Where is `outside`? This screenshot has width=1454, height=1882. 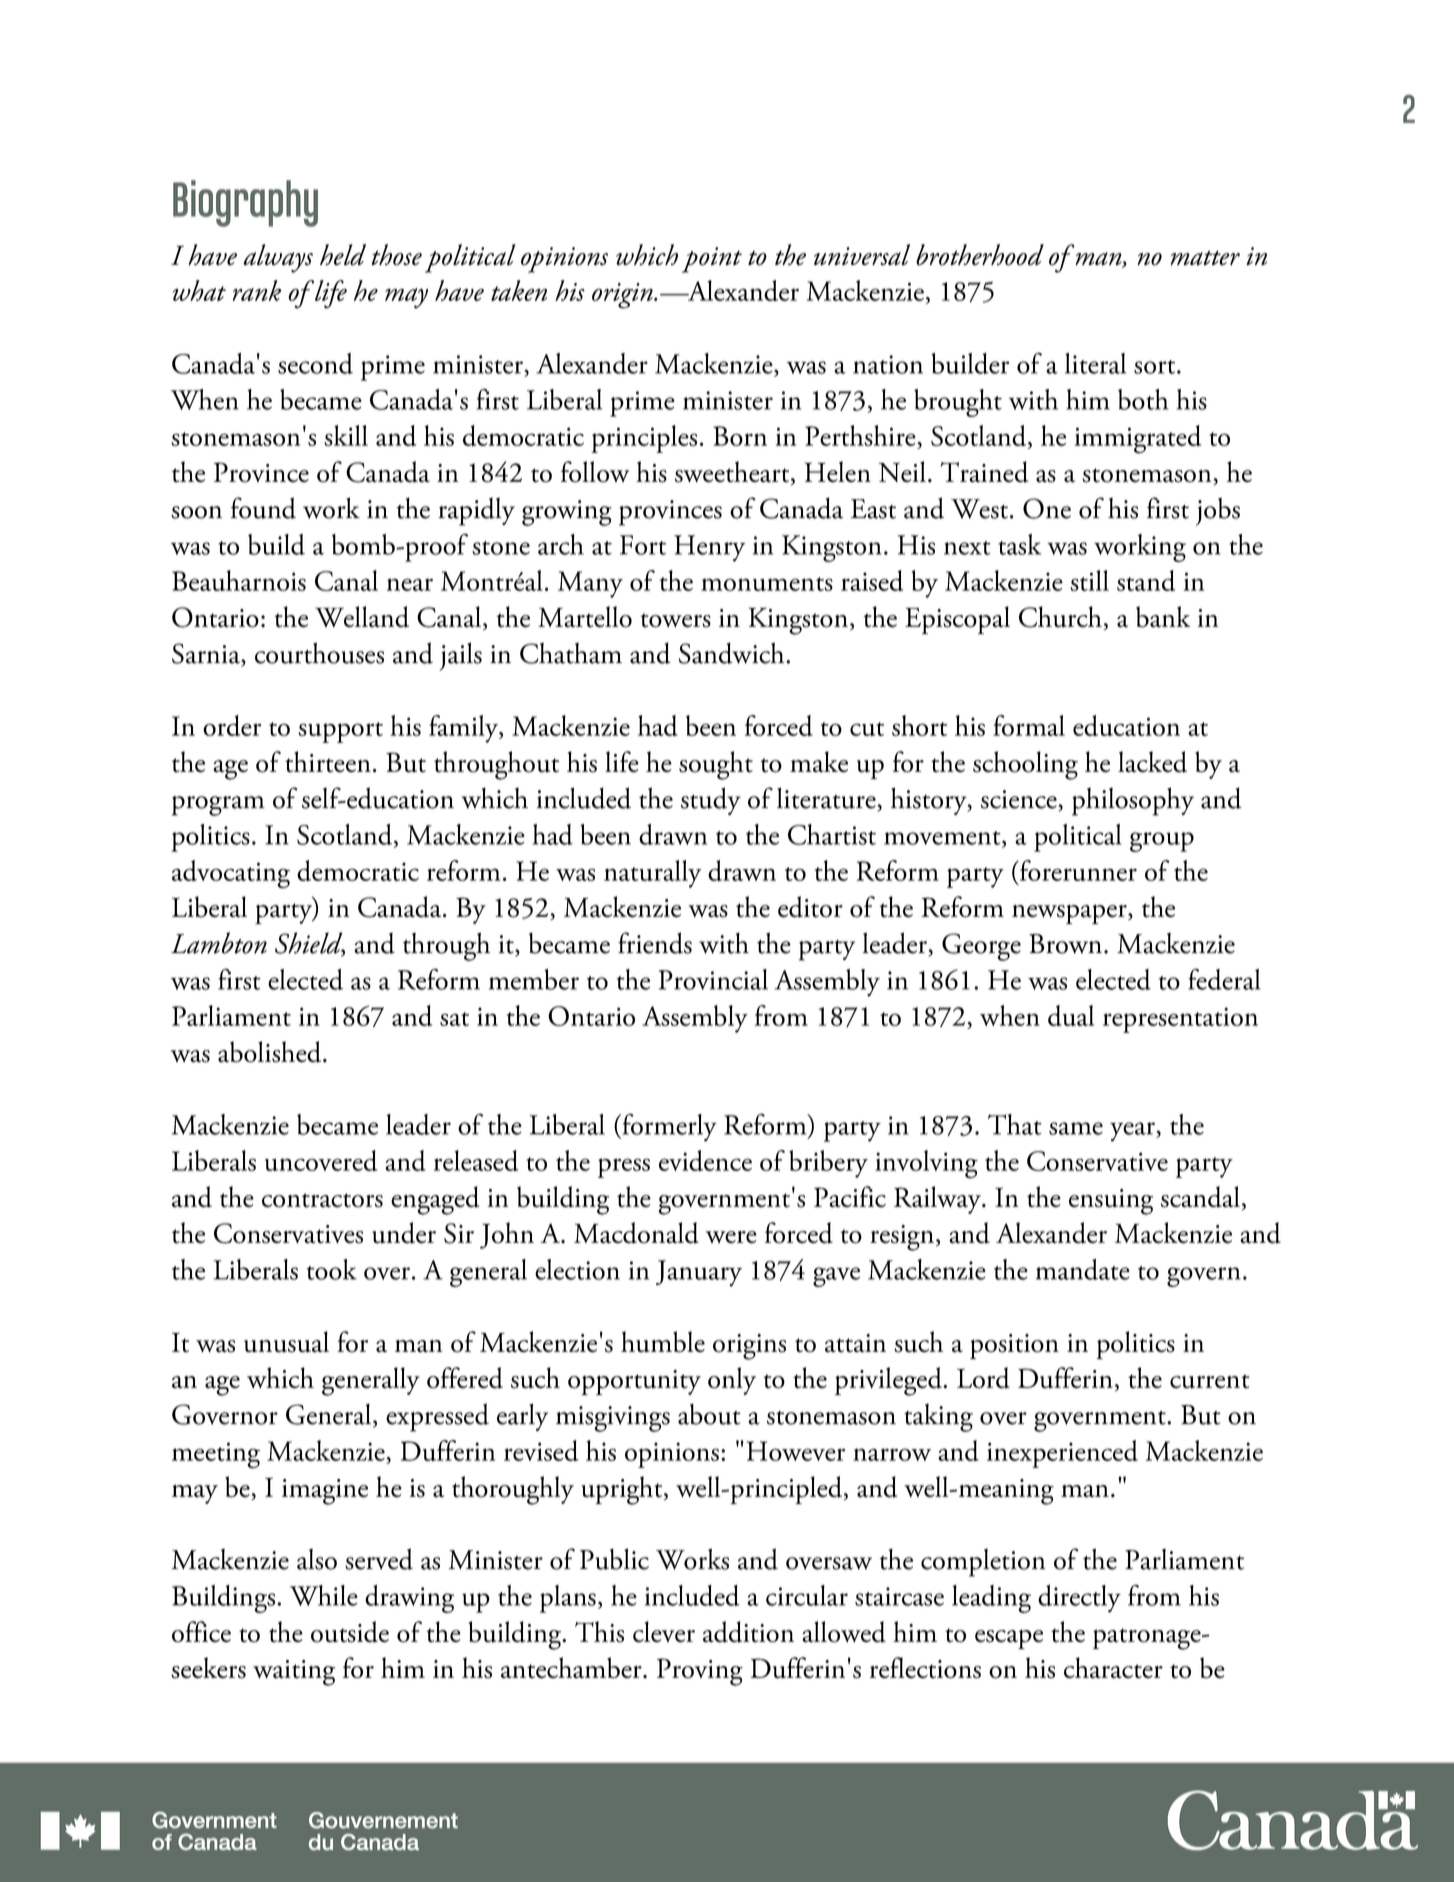 outside is located at coordinates (350, 1632).
